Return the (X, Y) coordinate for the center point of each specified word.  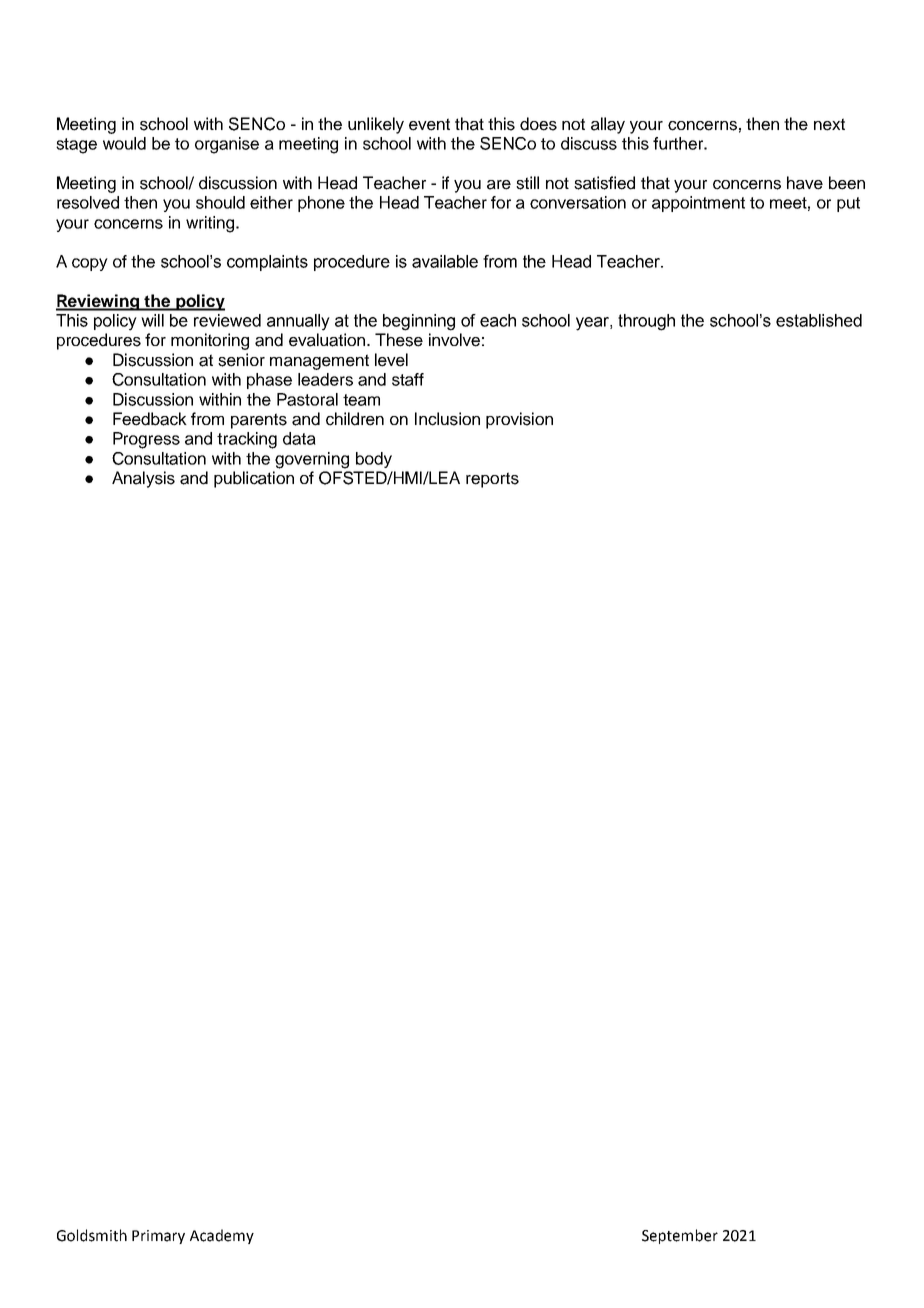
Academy (222, 1236)
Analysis (143, 479)
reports (492, 480)
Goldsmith (92, 1235)
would (124, 143)
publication (254, 479)
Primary (158, 1237)
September (680, 1236)
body (374, 460)
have (805, 183)
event (429, 124)
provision (519, 420)
